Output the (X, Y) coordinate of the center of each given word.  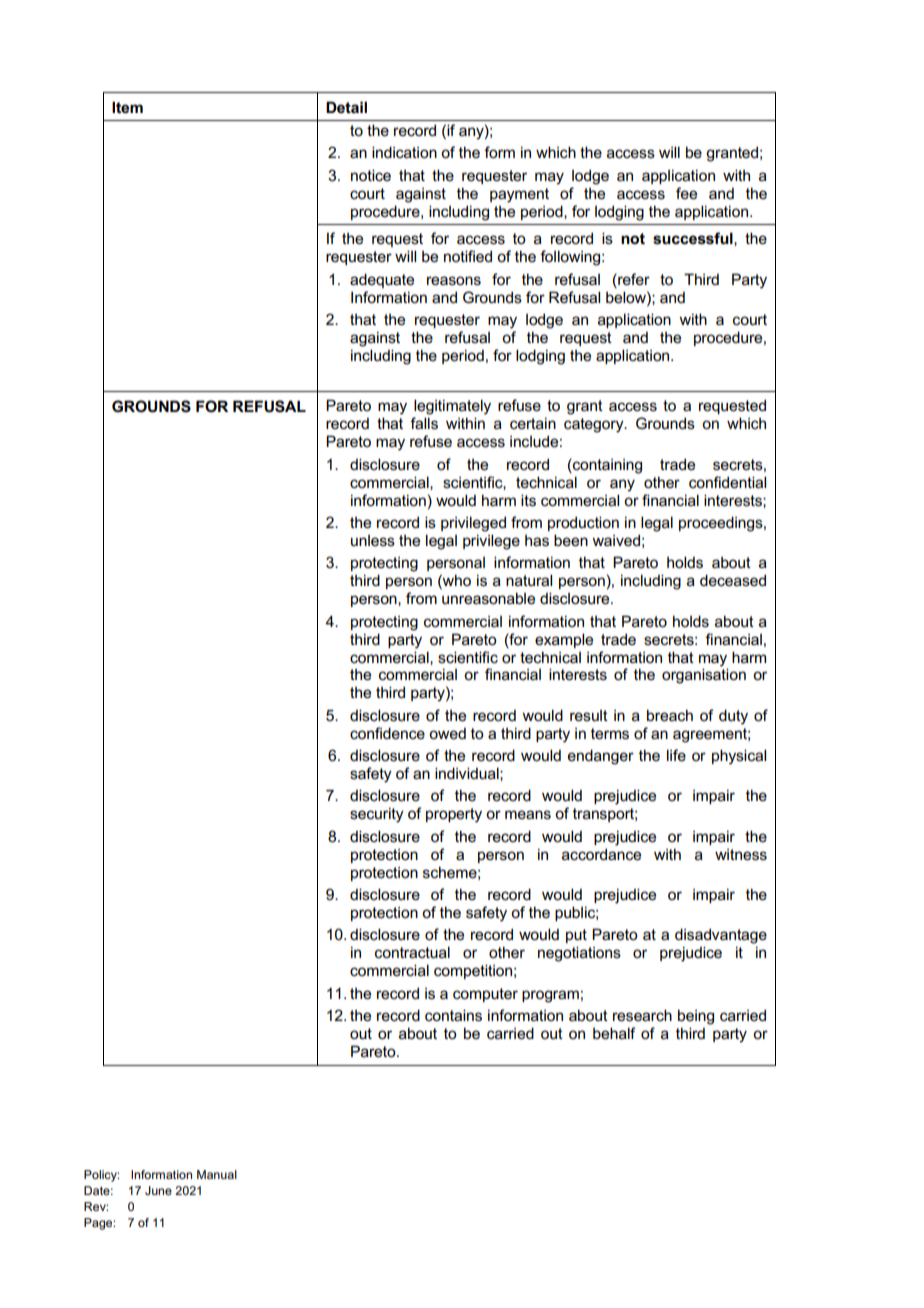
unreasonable (488, 598)
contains (453, 1015)
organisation (704, 675)
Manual (217, 1174)
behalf (614, 1033)
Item (127, 107)
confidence (387, 733)
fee (686, 193)
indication (404, 152)
